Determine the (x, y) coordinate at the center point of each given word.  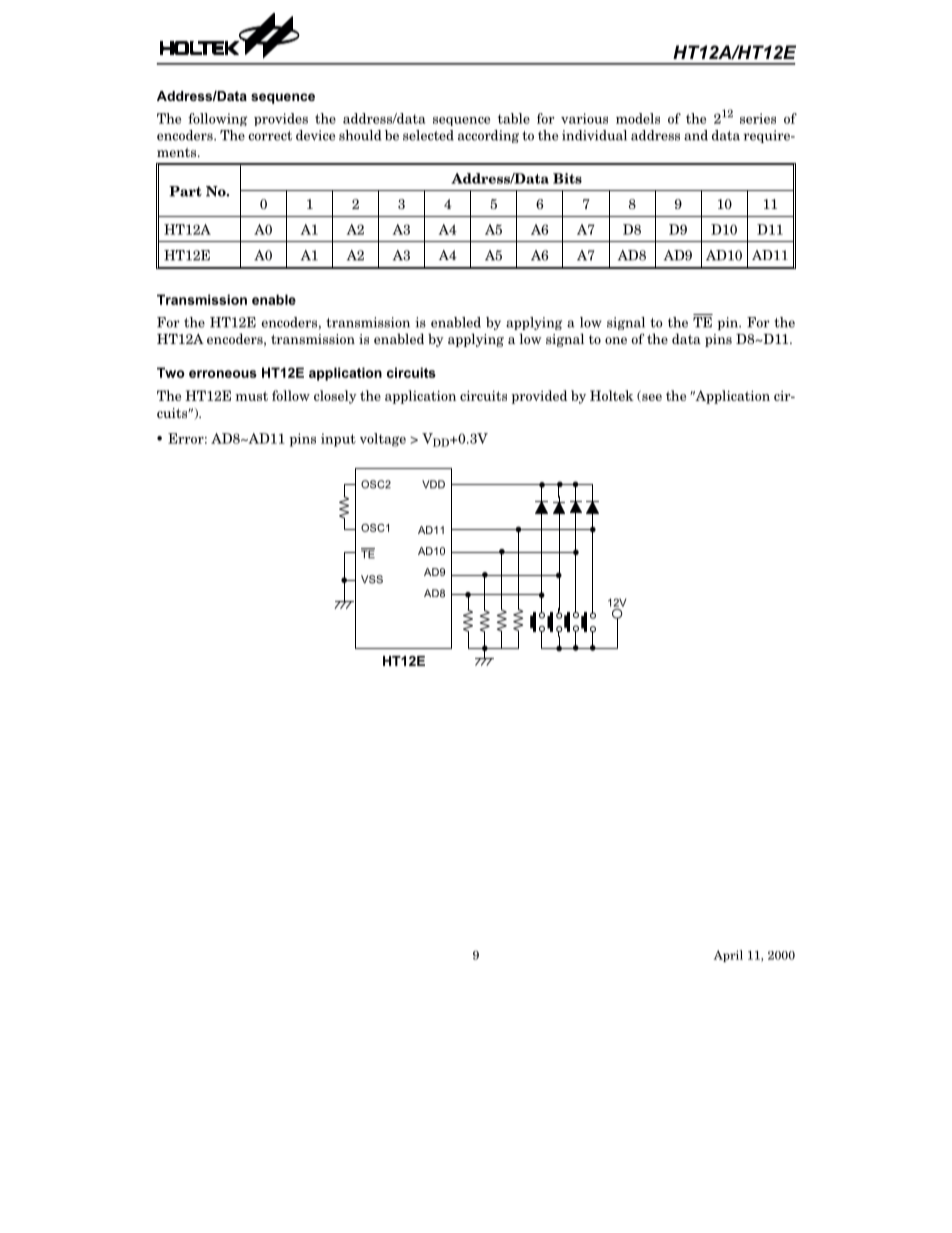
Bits (567, 178)
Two (171, 372)
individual (594, 135)
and (696, 135)
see (651, 398)
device (315, 135)
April (728, 956)
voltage (383, 440)
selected (428, 135)
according (488, 136)
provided (539, 397)
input (338, 440)
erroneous (223, 374)
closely (335, 397)
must (251, 396)
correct (270, 136)
